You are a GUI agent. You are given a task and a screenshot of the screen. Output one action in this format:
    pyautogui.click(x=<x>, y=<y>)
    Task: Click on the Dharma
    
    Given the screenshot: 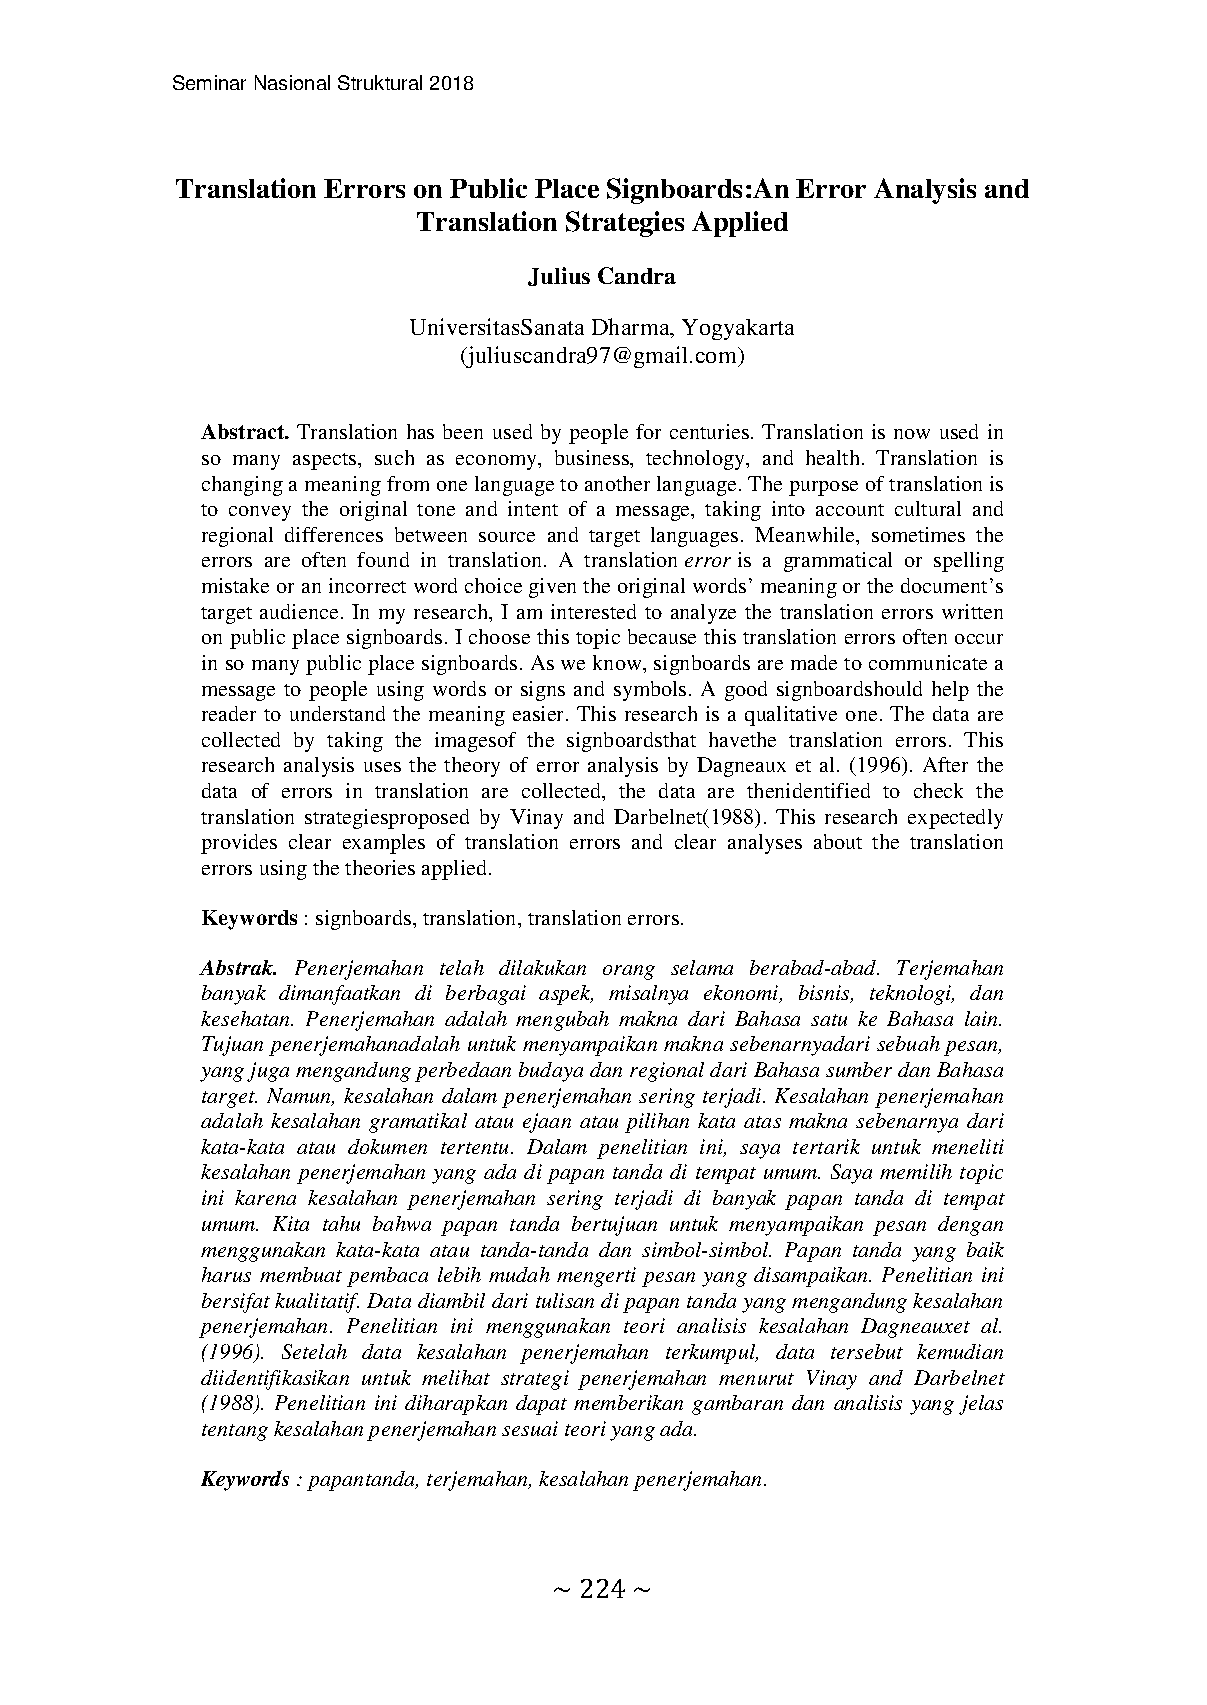 What is the action you would take?
    pyautogui.click(x=632, y=328)
